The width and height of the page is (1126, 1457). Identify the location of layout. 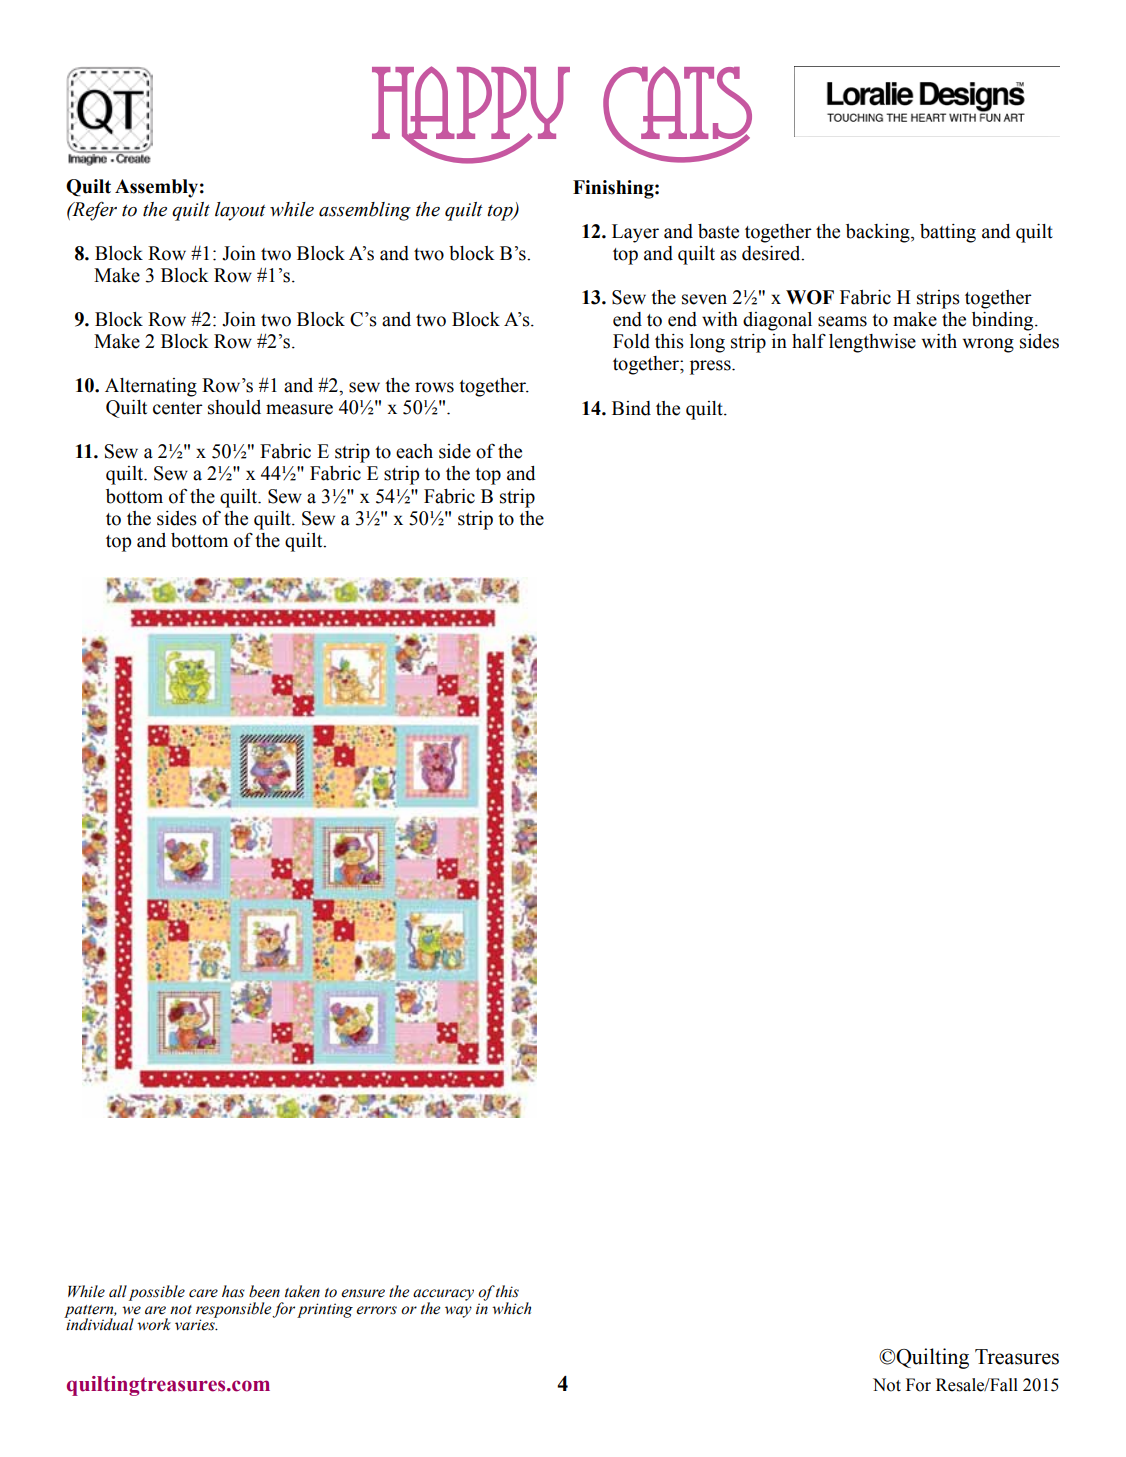
(240, 211).
